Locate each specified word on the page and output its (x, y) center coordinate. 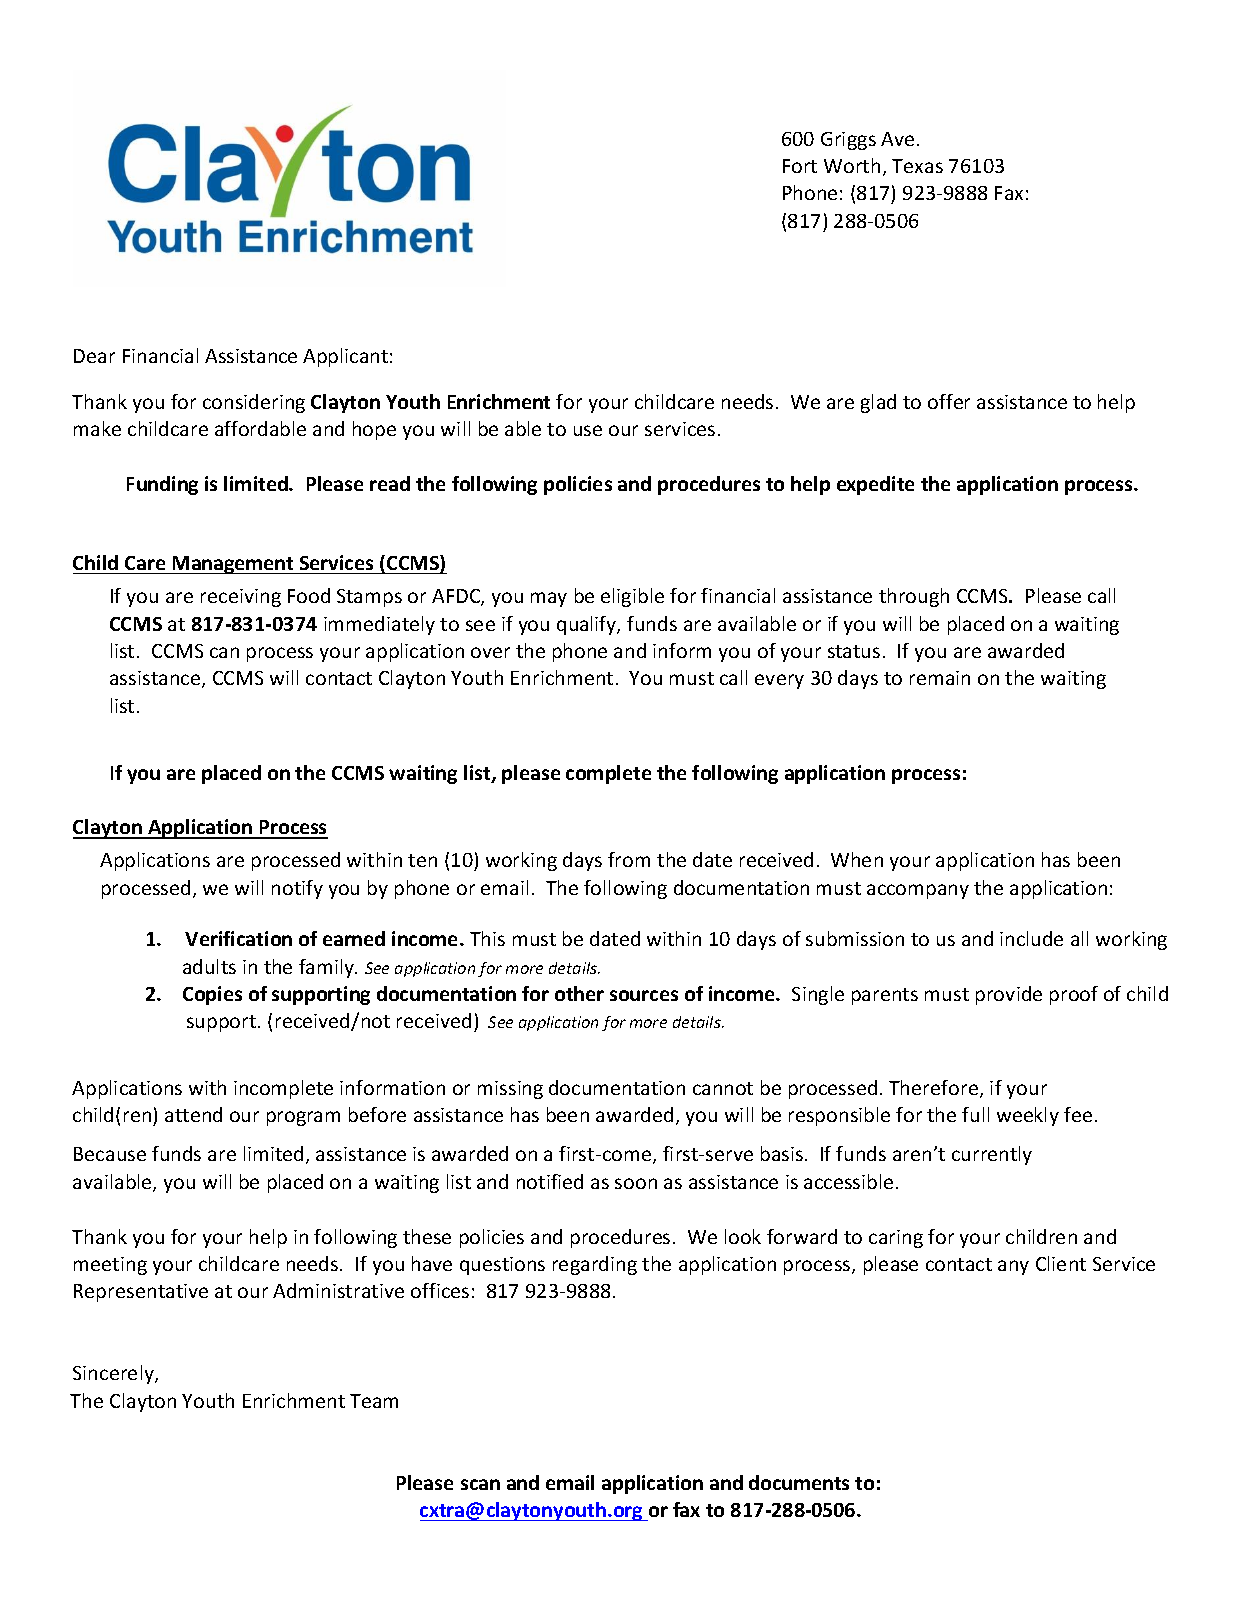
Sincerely (114, 1374)
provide (1009, 995)
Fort (800, 166)
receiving (241, 598)
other (579, 993)
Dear (94, 356)
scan (480, 1484)
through (914, 597)
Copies (212, 995)
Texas (917, 166)
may (549, 599)
